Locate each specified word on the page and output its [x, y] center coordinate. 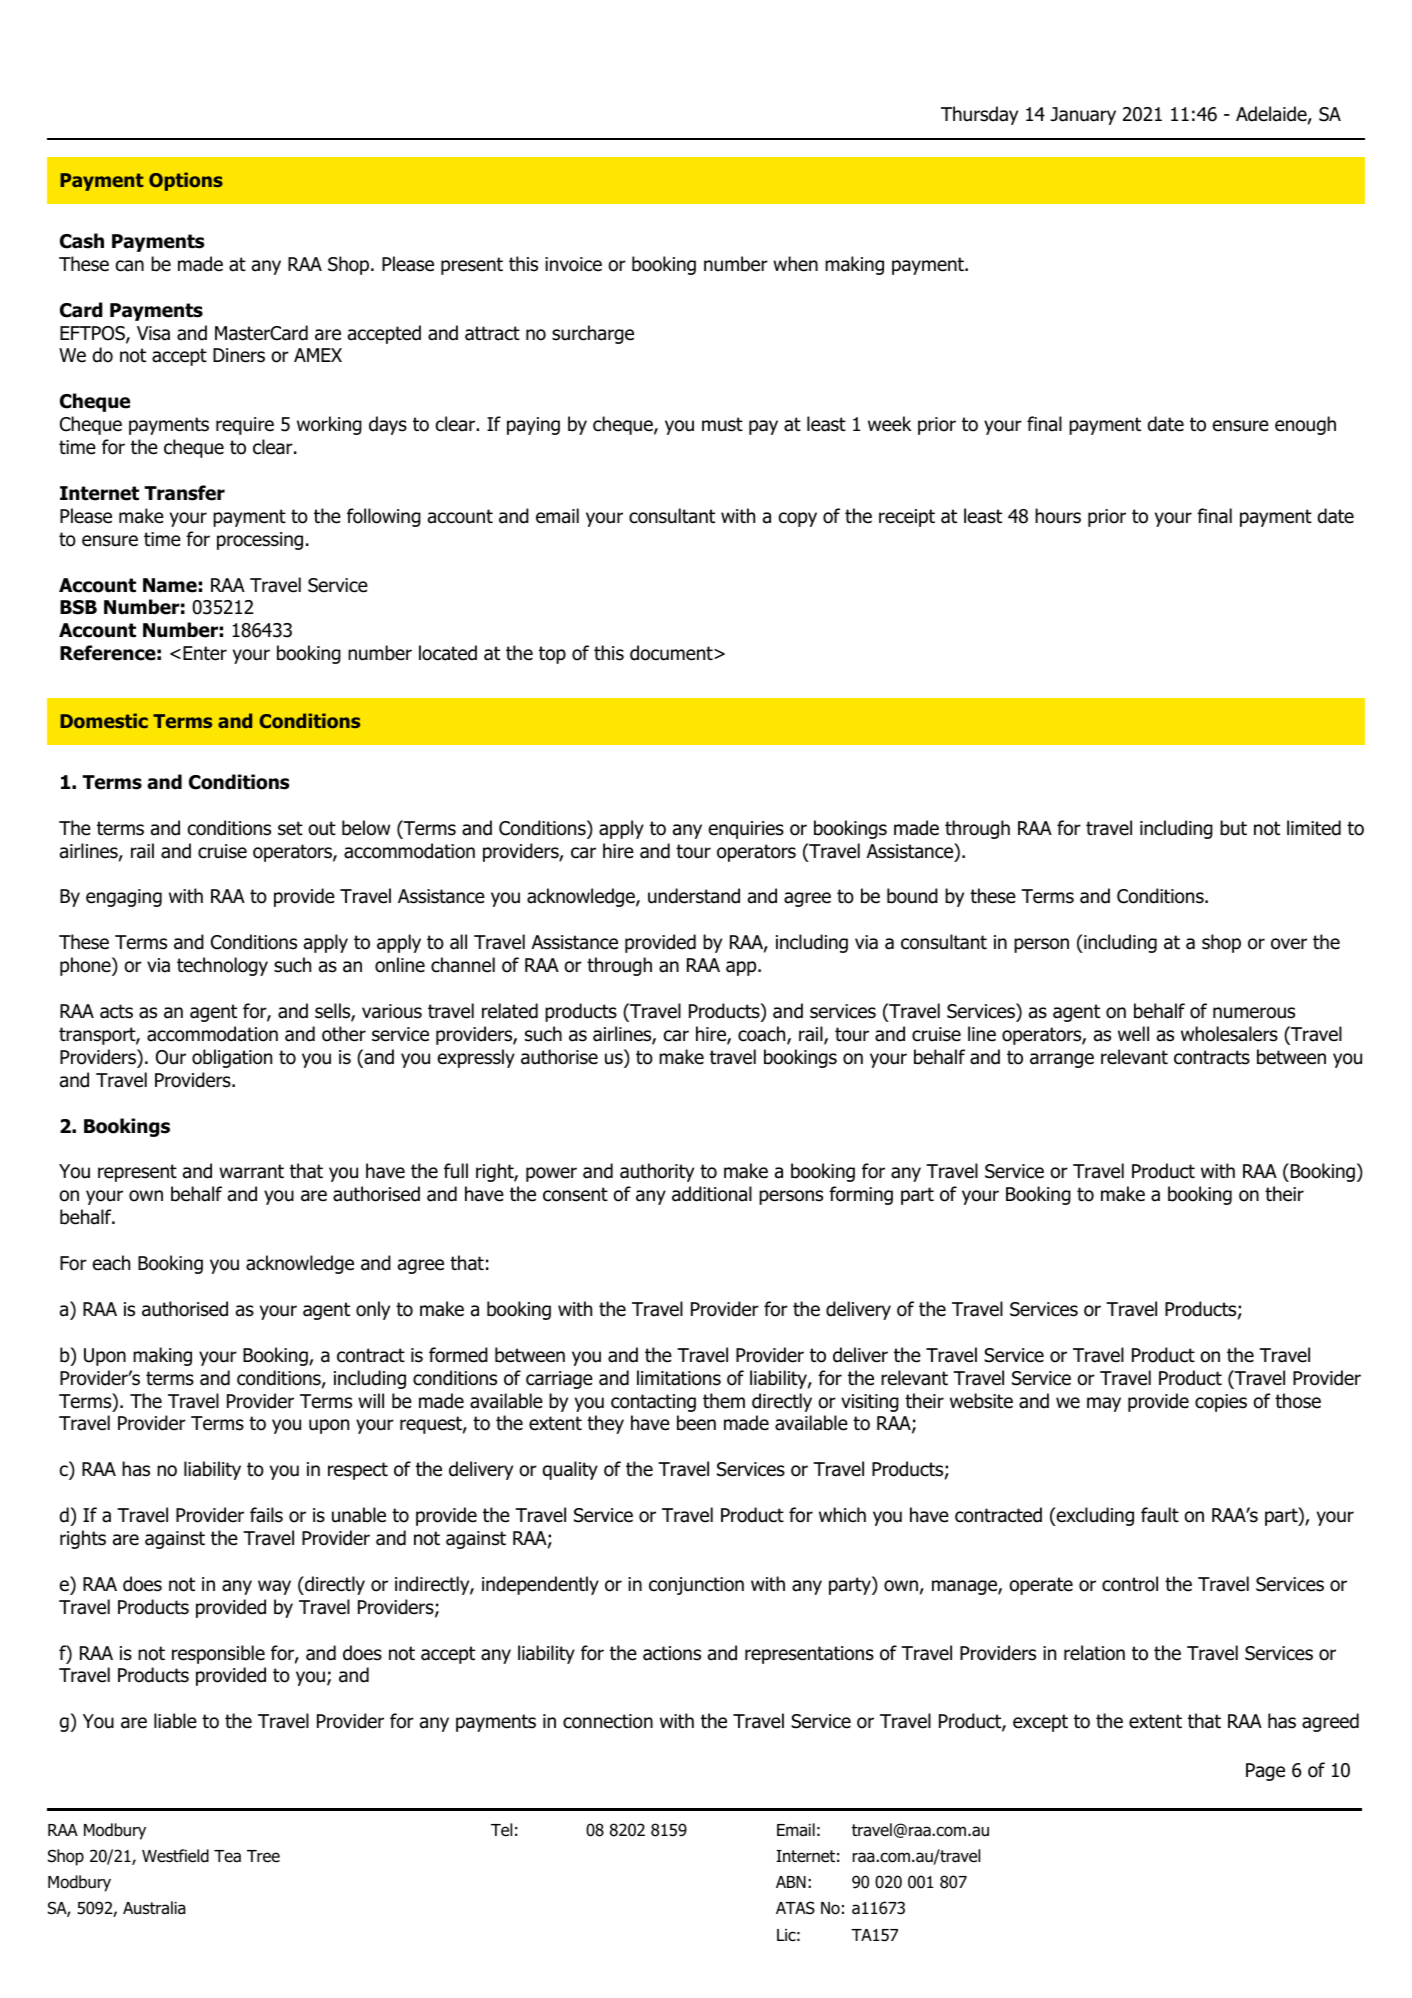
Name [170, 585]
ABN [791, 1882]
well [1133, 1034]
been [696, 1423]
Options [186, 181]
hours [1058, 516]
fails [266, 1515]
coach [763, 1035]
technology [222, 966]
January [1083, 116]
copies [1221, 1403]
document [672, 653]
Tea [227, 1856]
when [795, 264]
